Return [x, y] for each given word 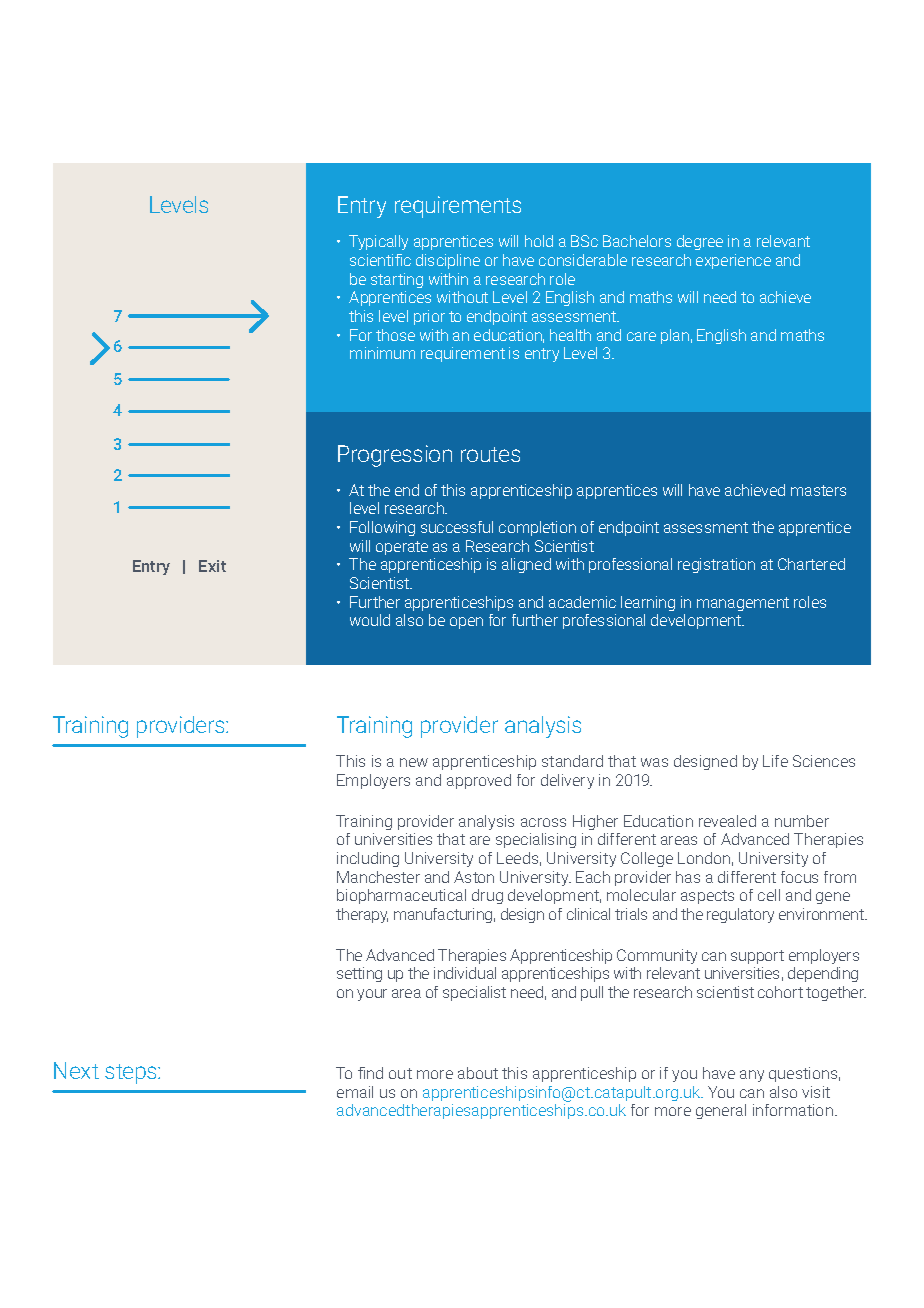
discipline [448, 261]
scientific [380, 260]
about [478, 1073]
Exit [212, 566]
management [743, 604]
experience [733, 261]
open [466, 623]
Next [76, 1070]
